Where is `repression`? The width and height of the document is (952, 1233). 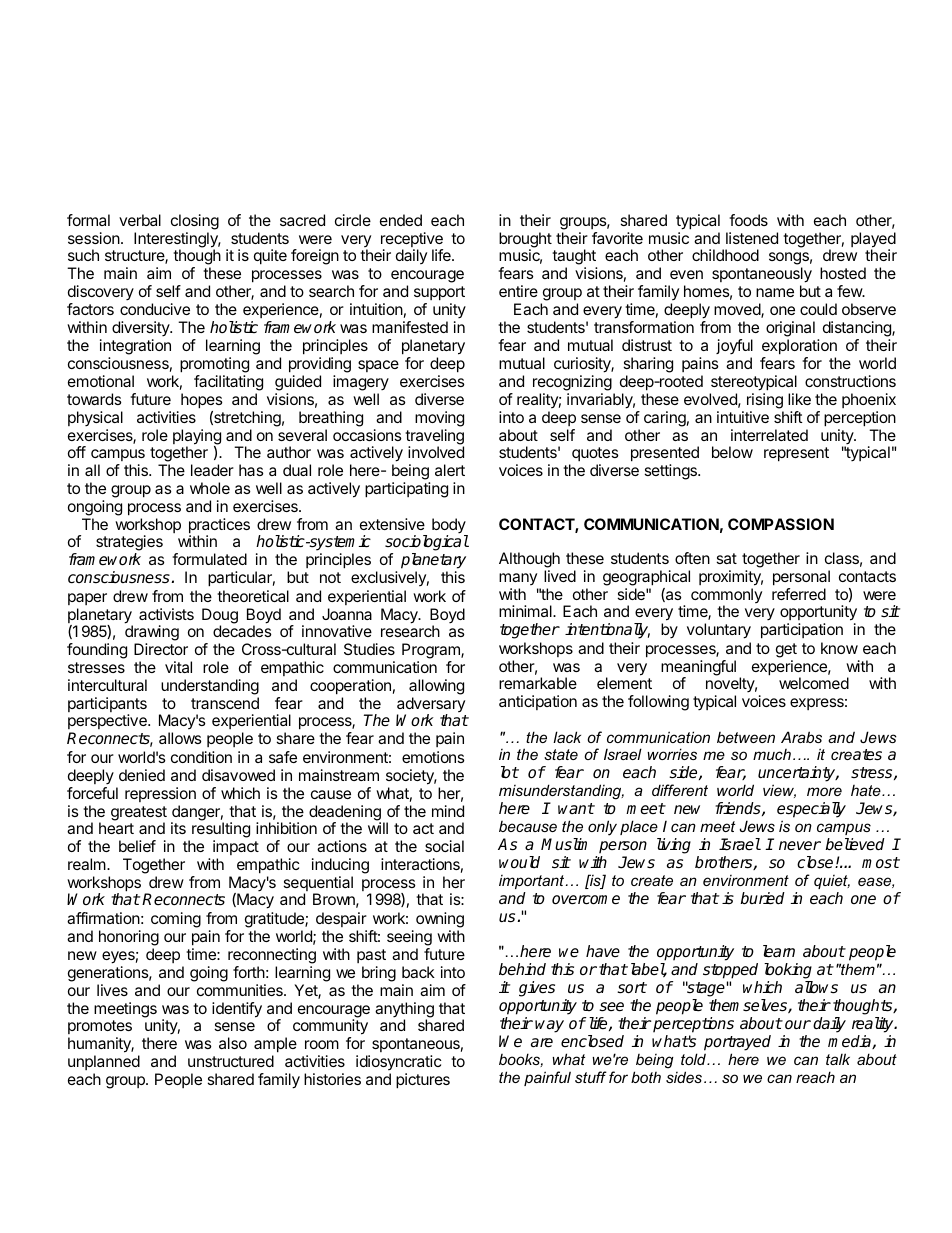
repression is located at coordinates (160, 794).
